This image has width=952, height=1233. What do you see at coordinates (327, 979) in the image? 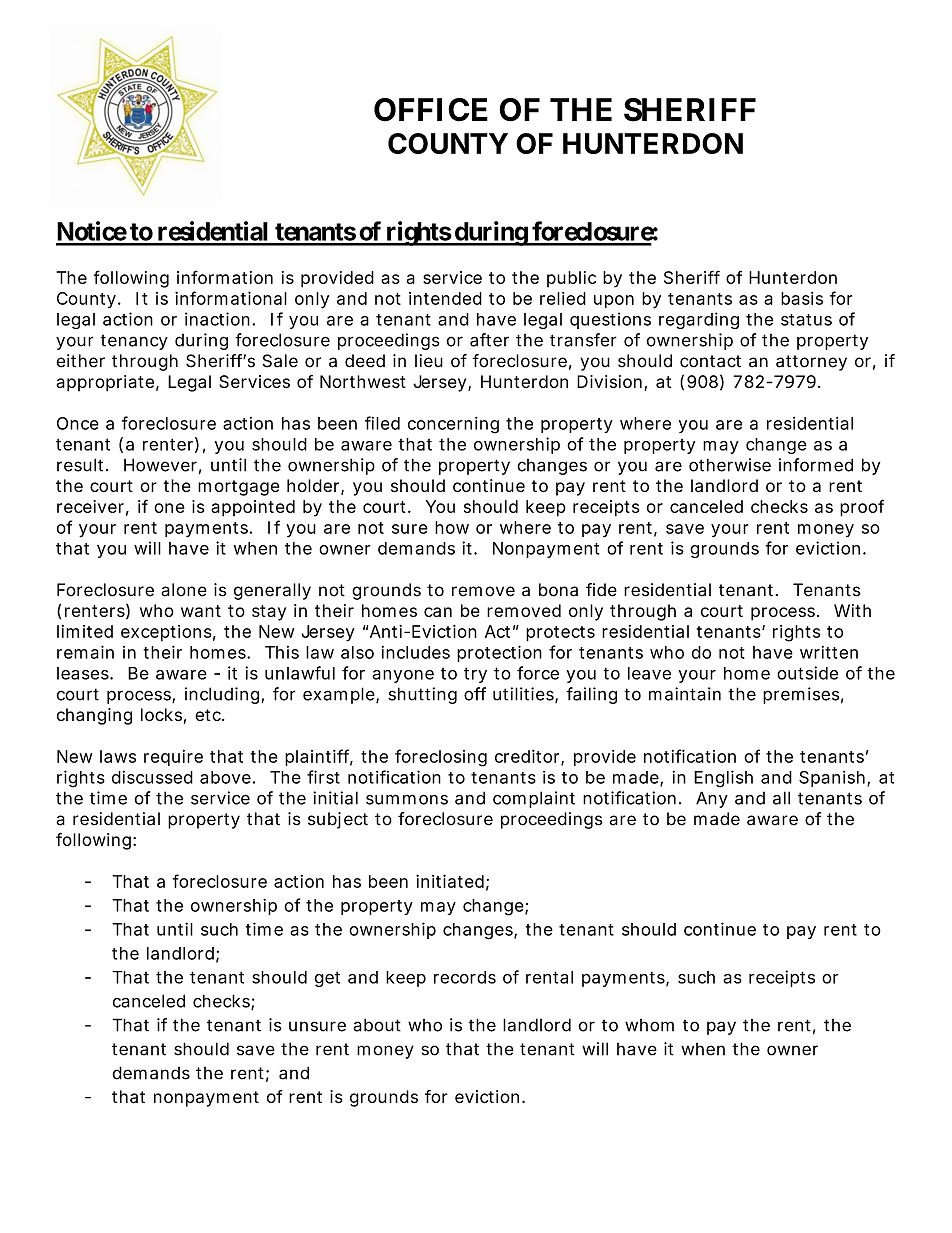
I see `get` at bounding box center [327, 979].
